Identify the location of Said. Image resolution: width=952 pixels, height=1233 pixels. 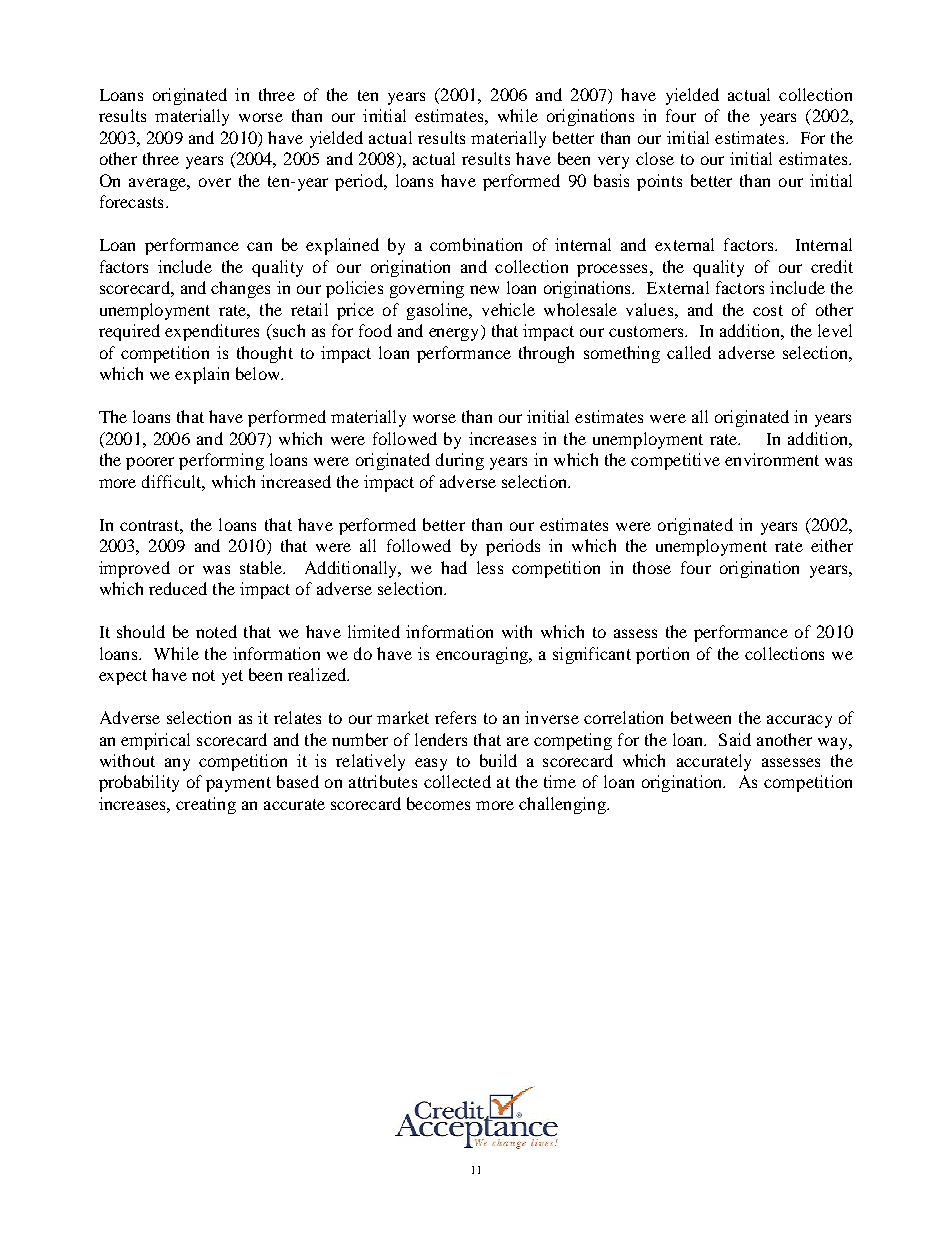
(735, 739).
